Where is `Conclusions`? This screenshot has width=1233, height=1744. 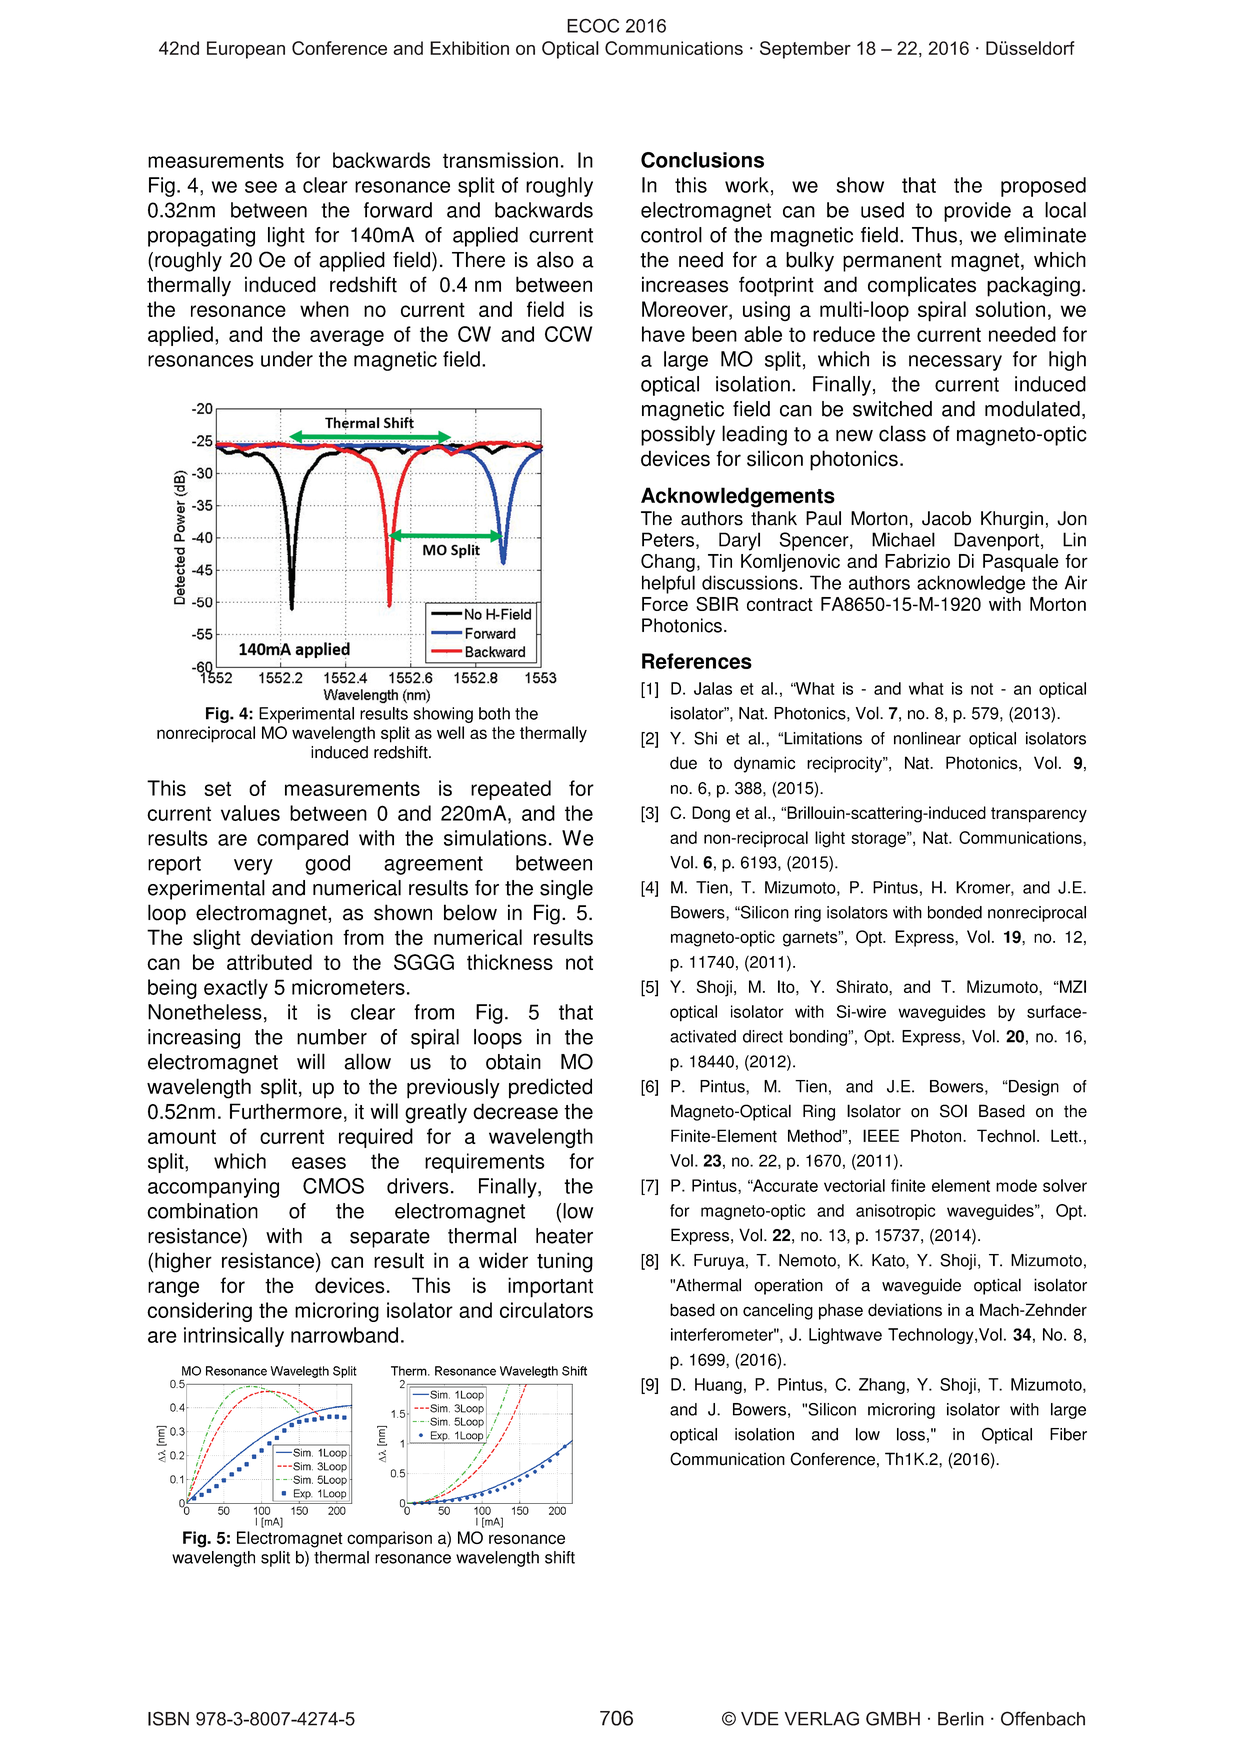
Conclusions is located at coordinates (702, 160).
